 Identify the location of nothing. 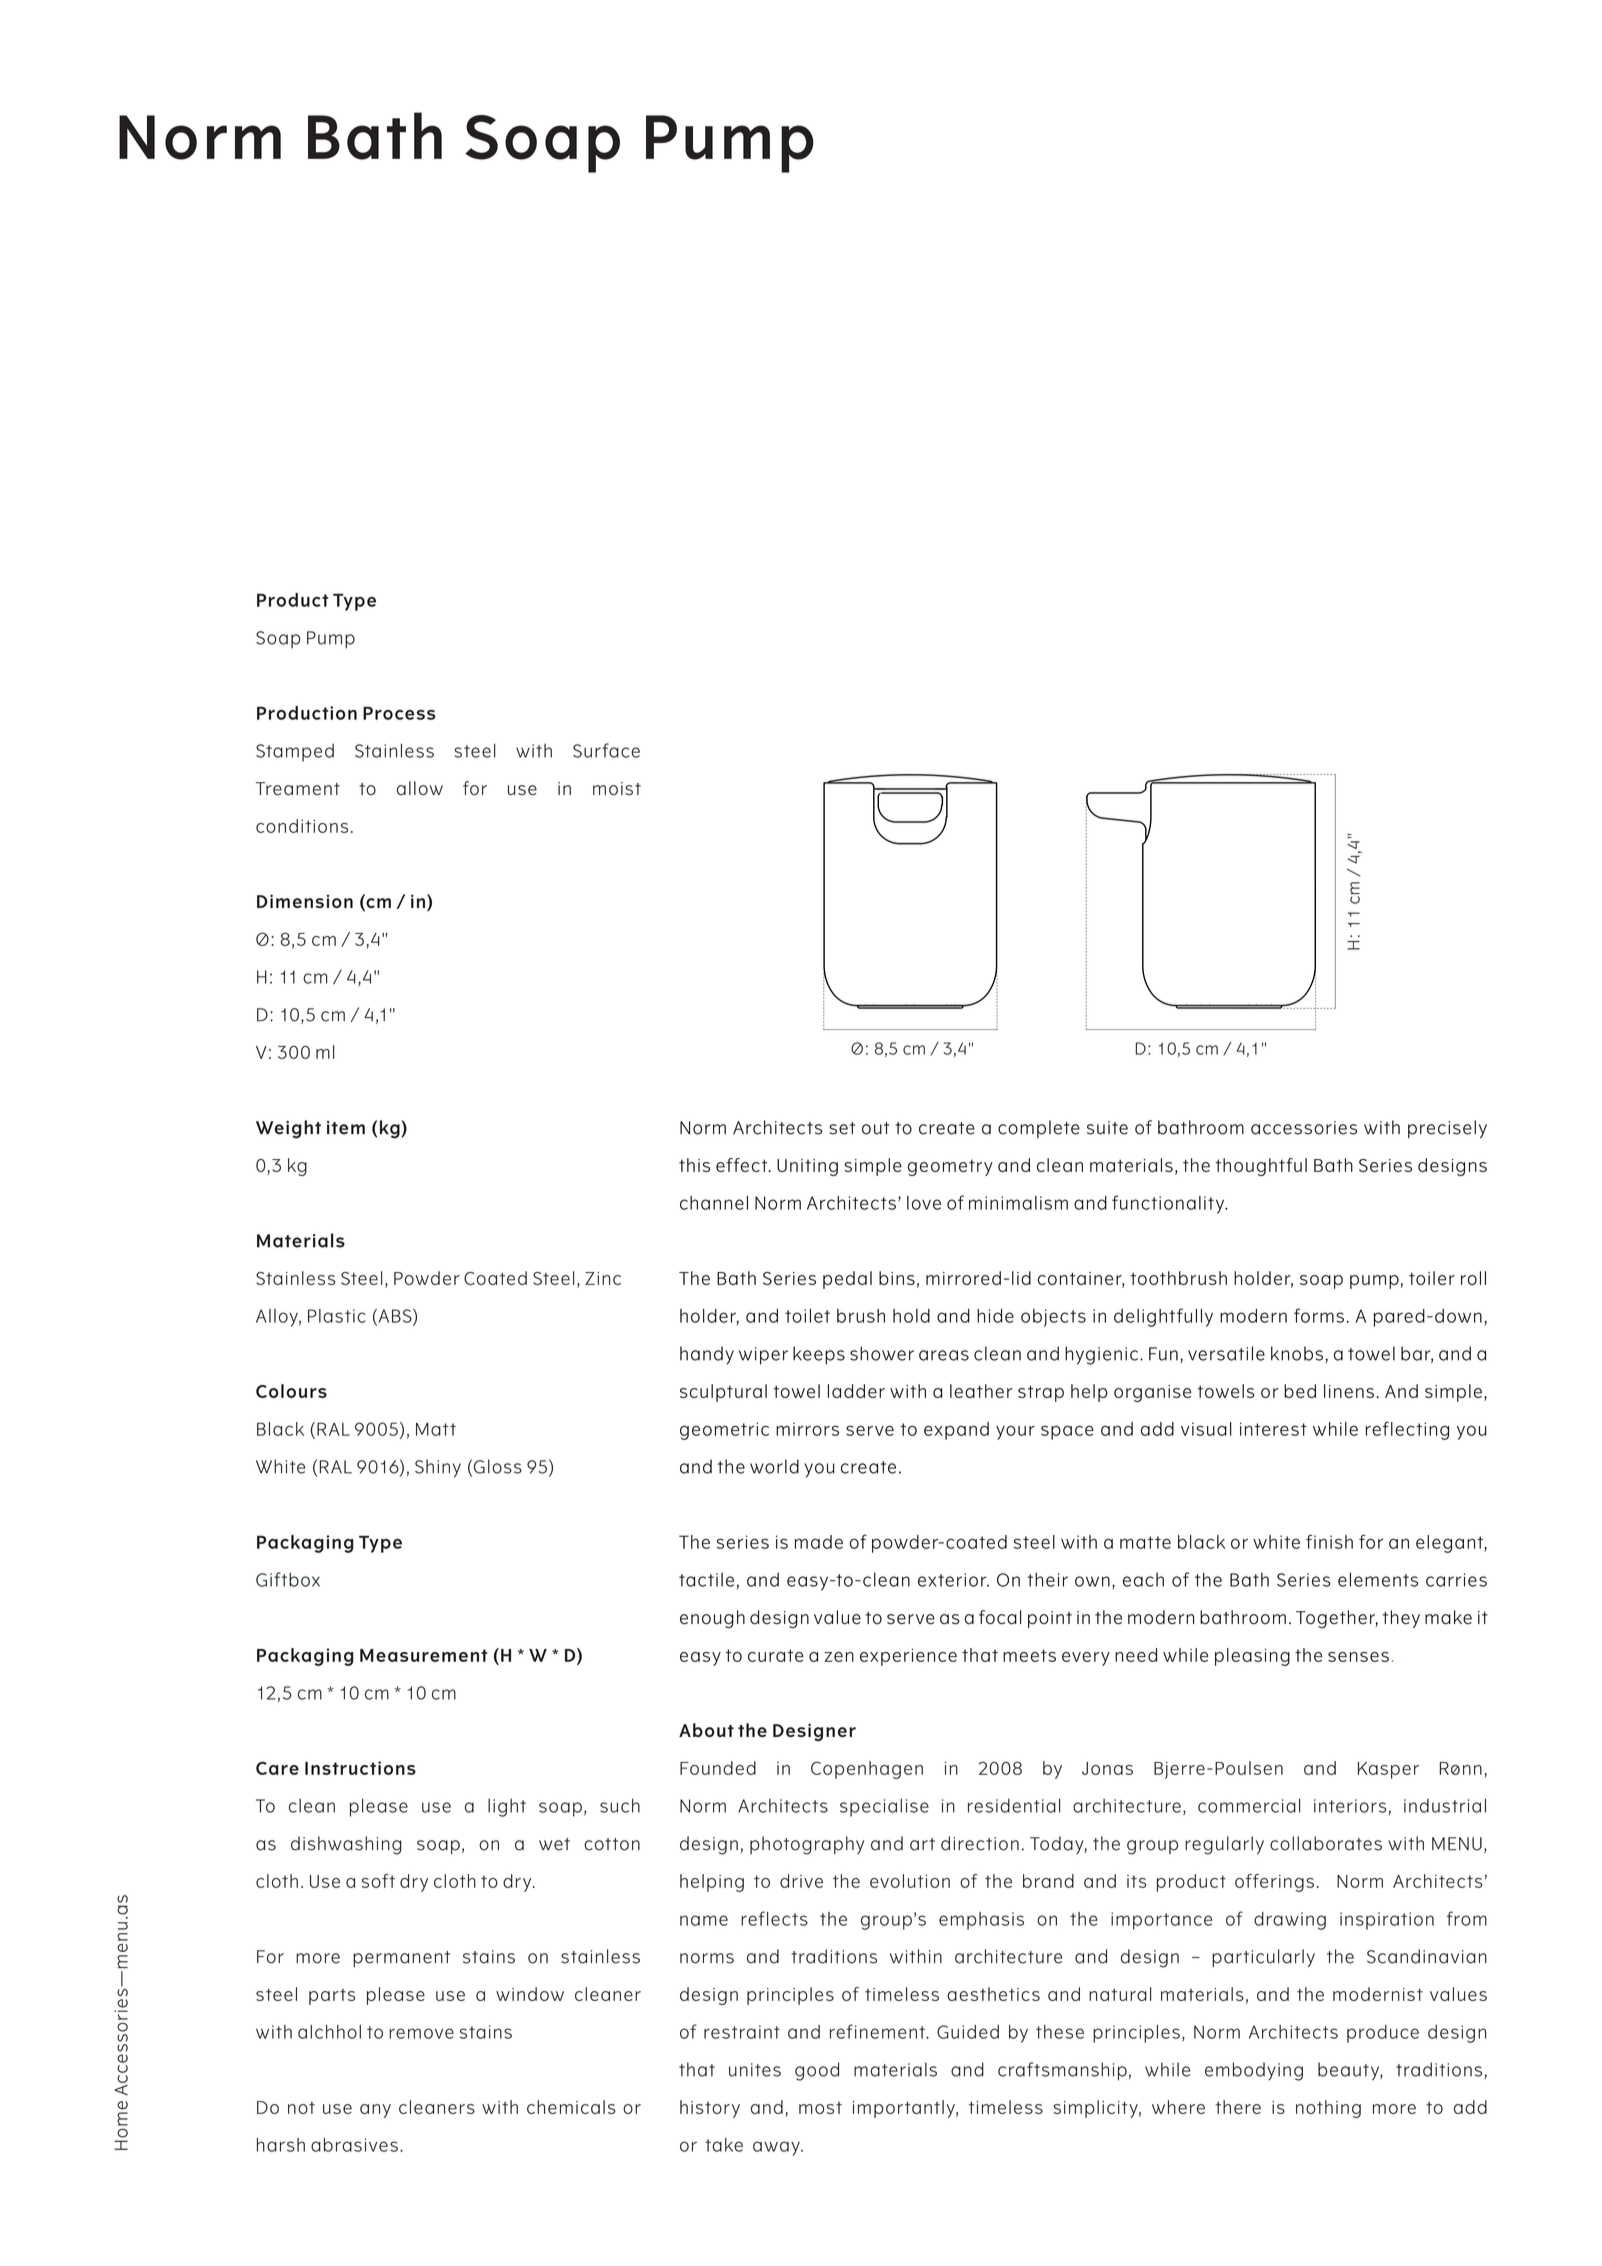
(1328, 2109).
